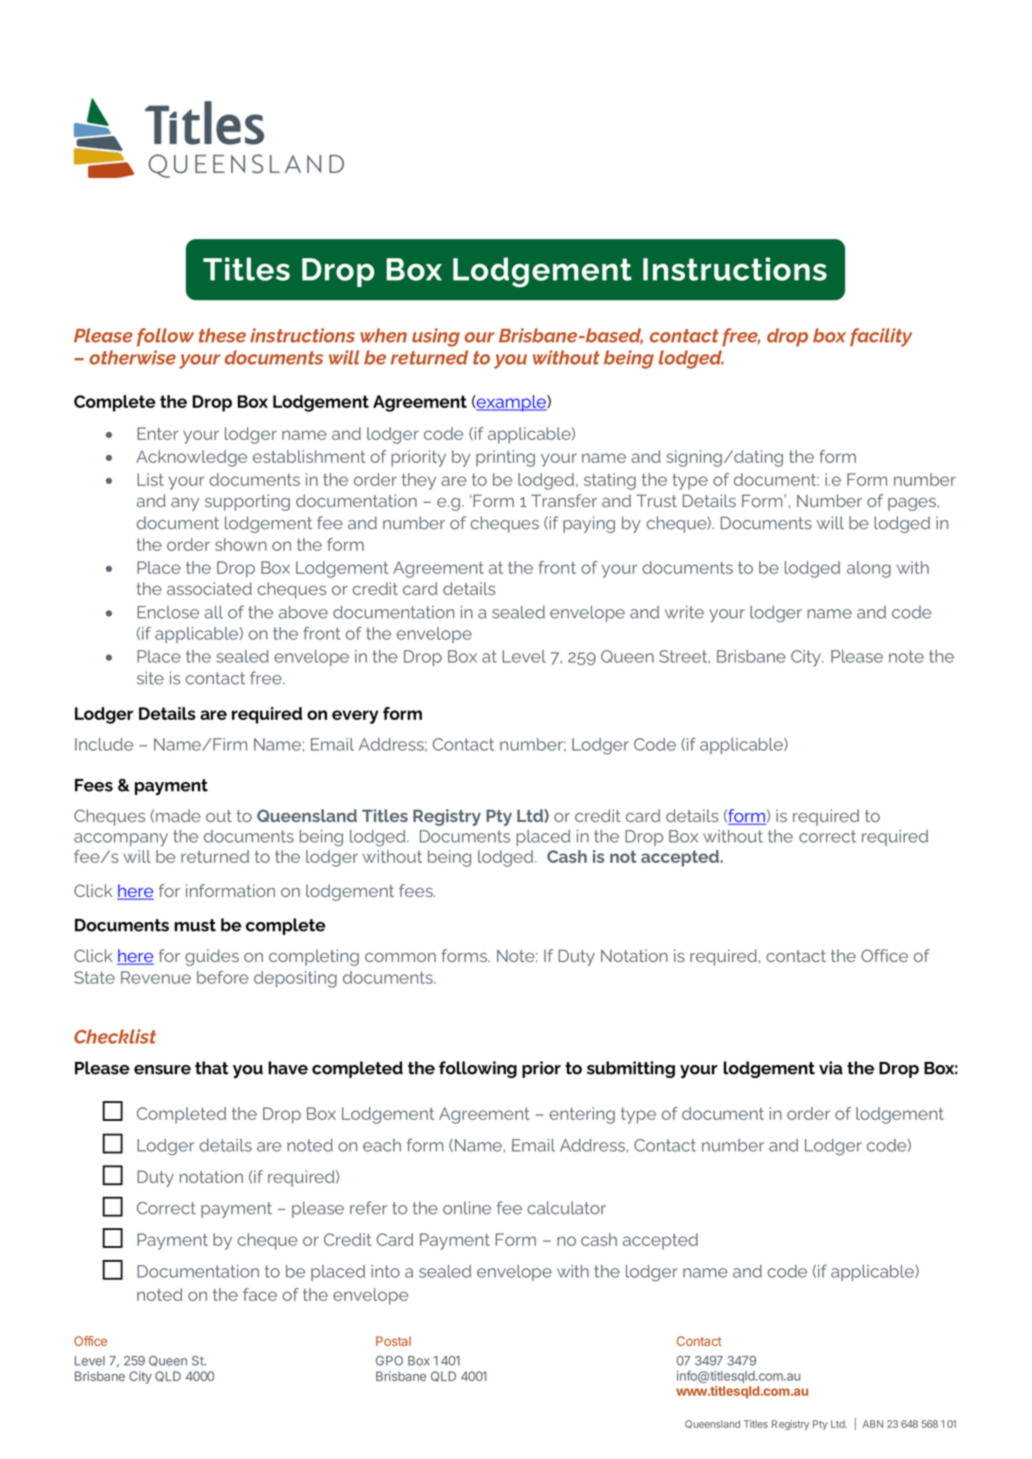 The height and width of the screenshot is (1459, 1032). I want to click on via, so click(831, 1068).
